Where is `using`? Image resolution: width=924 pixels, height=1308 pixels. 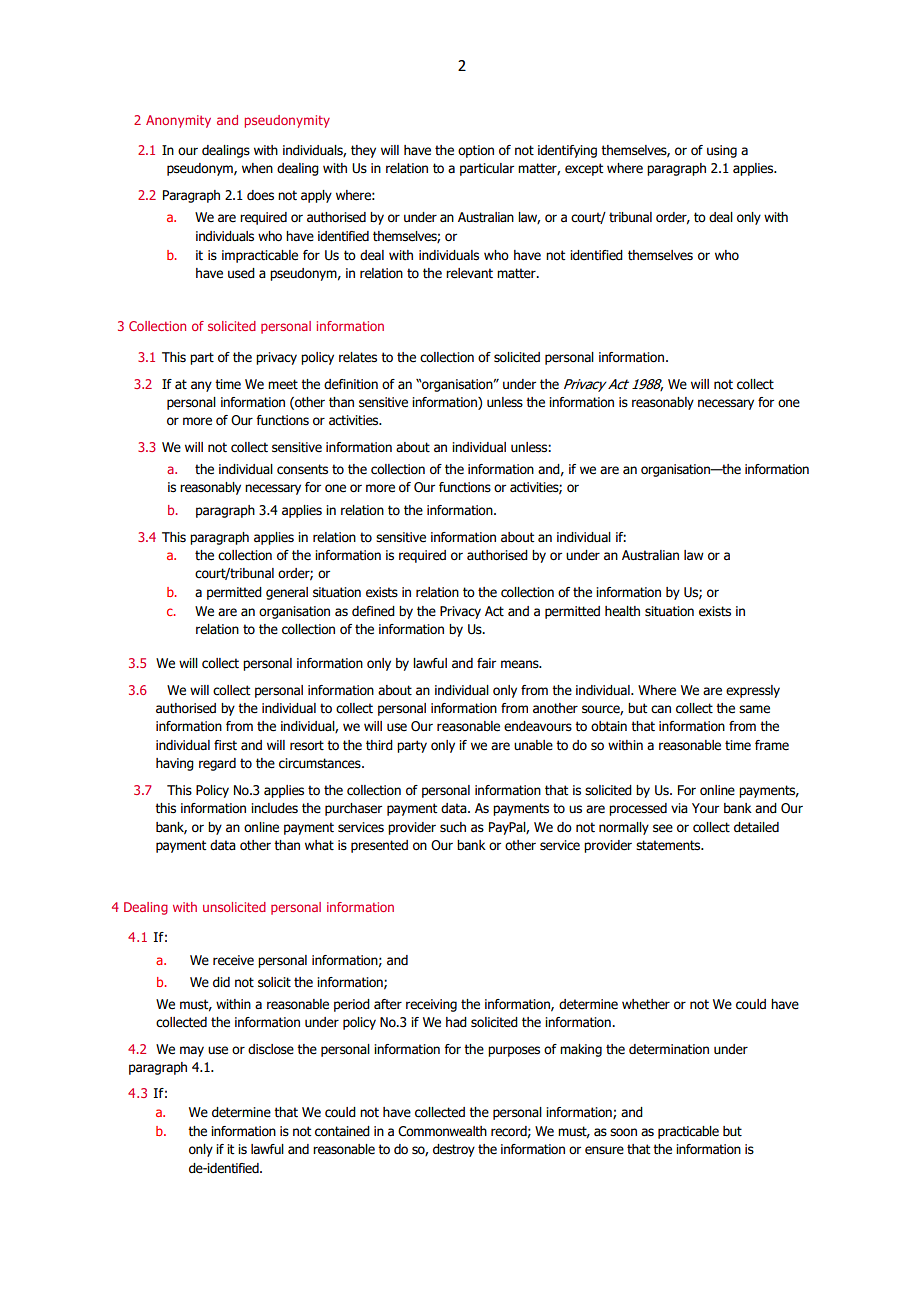
using is located at coordinates (722, 151).
